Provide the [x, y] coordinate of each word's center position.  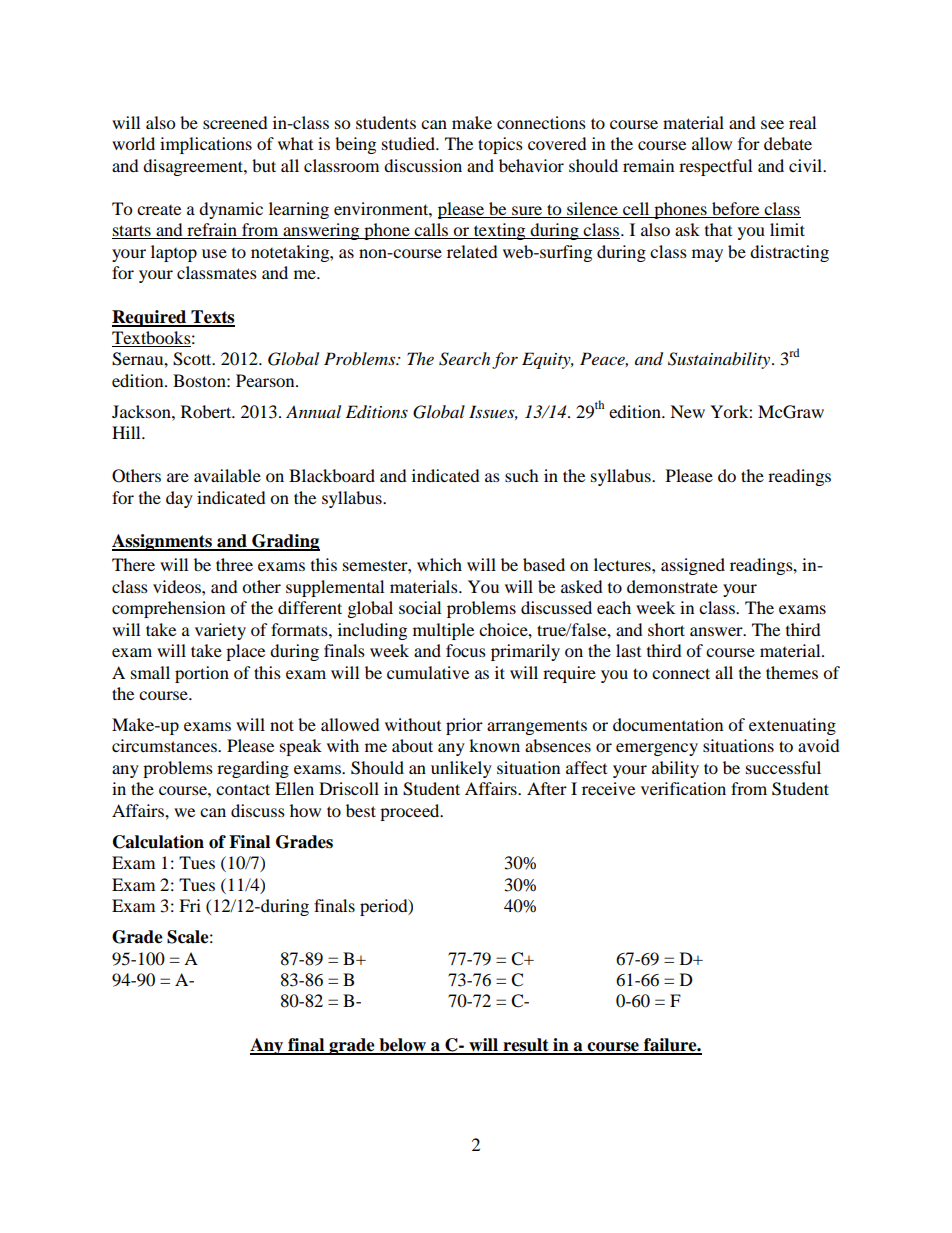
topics [500, 145]
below [402, 1046]
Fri [190, 905]
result [526, 1046]
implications [206, 145]
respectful [715, 167]
